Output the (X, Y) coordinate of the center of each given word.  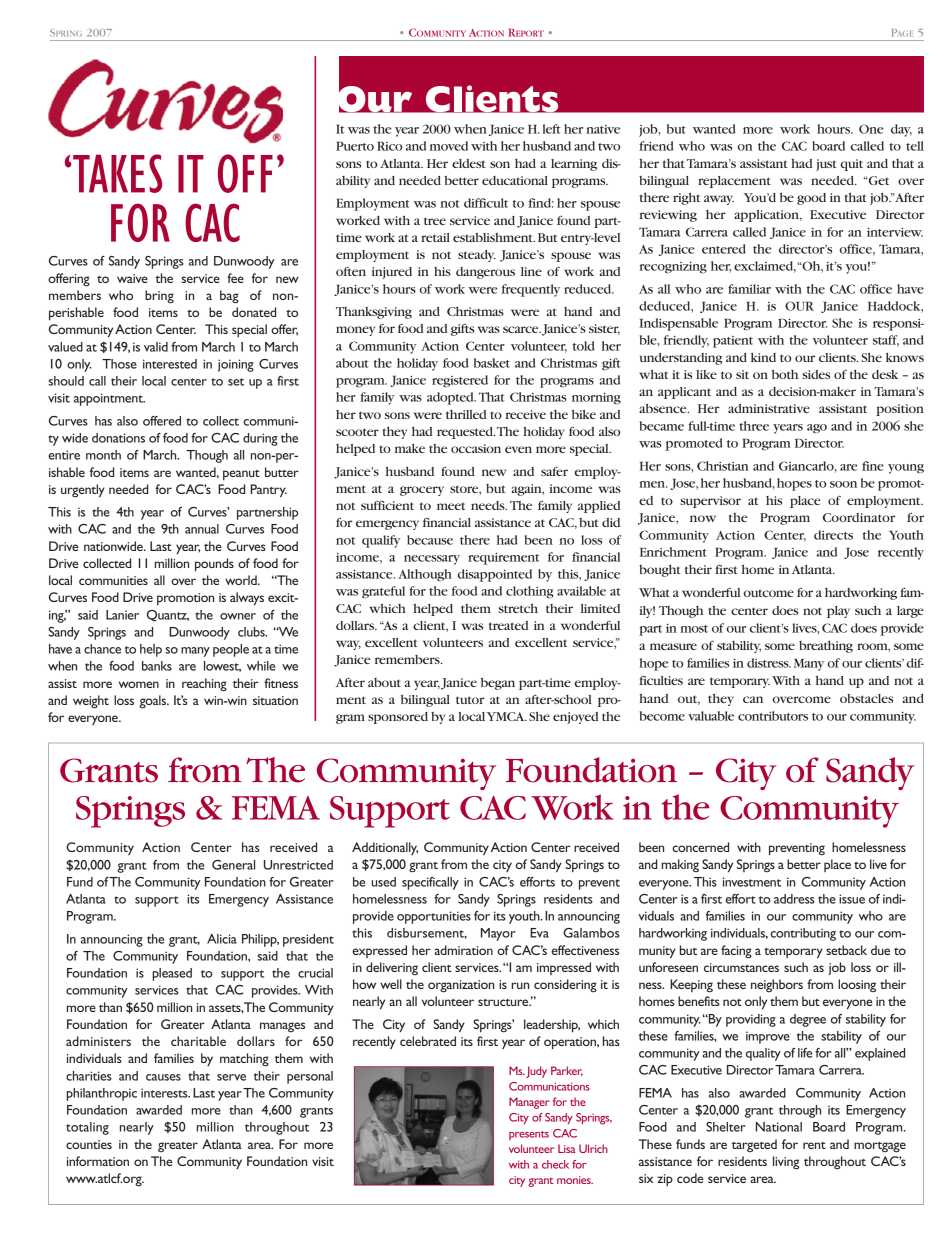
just (826, 165)
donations (118, 438)
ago (817, 429)
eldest (469, 163)
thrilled (466, 414)
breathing (826, 646)
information (98, 1161)
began (498, 683)
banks (157, 666)
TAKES (116, 173)
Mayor (498, 934)
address (794, 899)
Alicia (222, 939)
